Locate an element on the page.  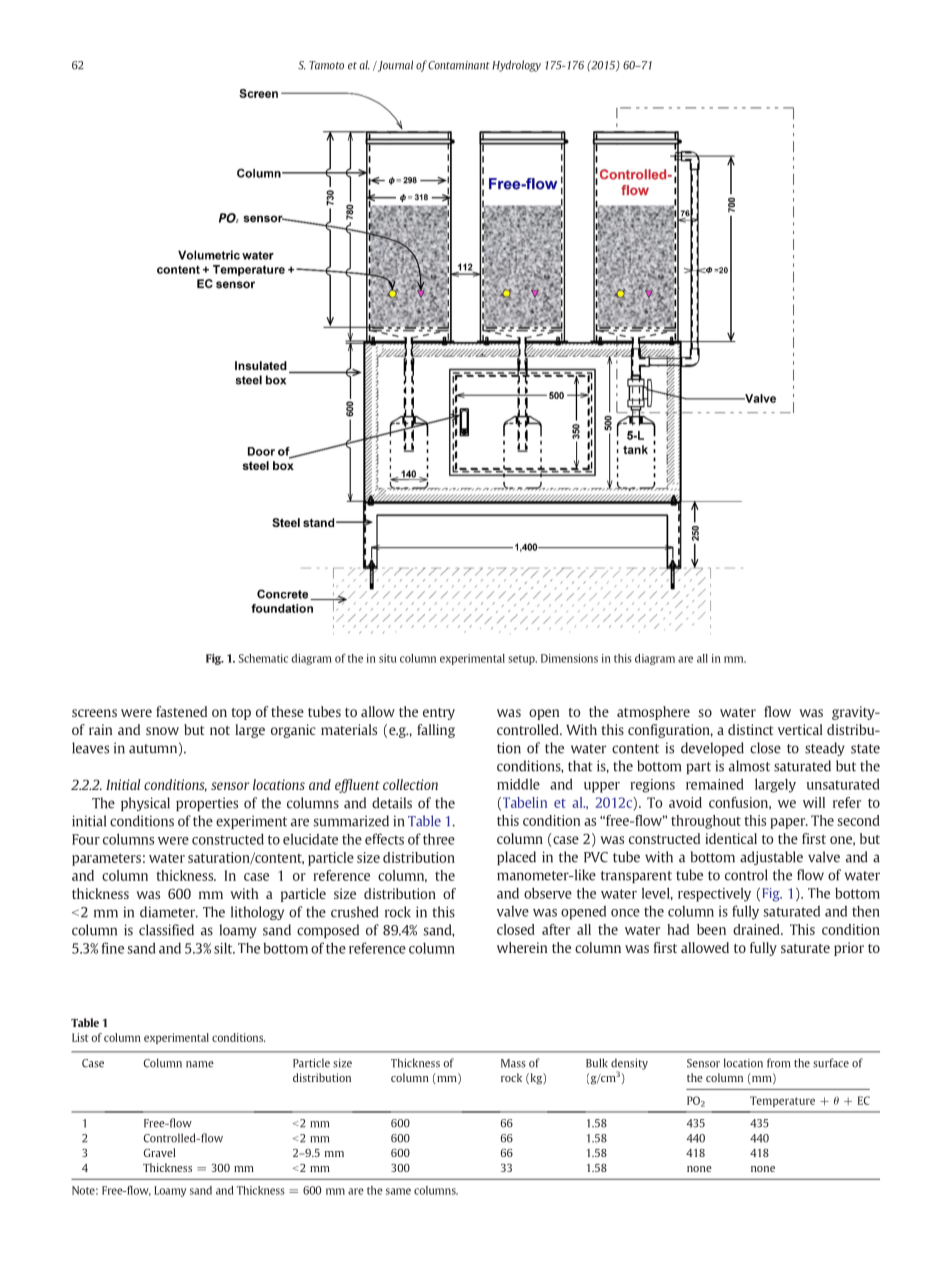
situ is located at coordinates (387, 658).
